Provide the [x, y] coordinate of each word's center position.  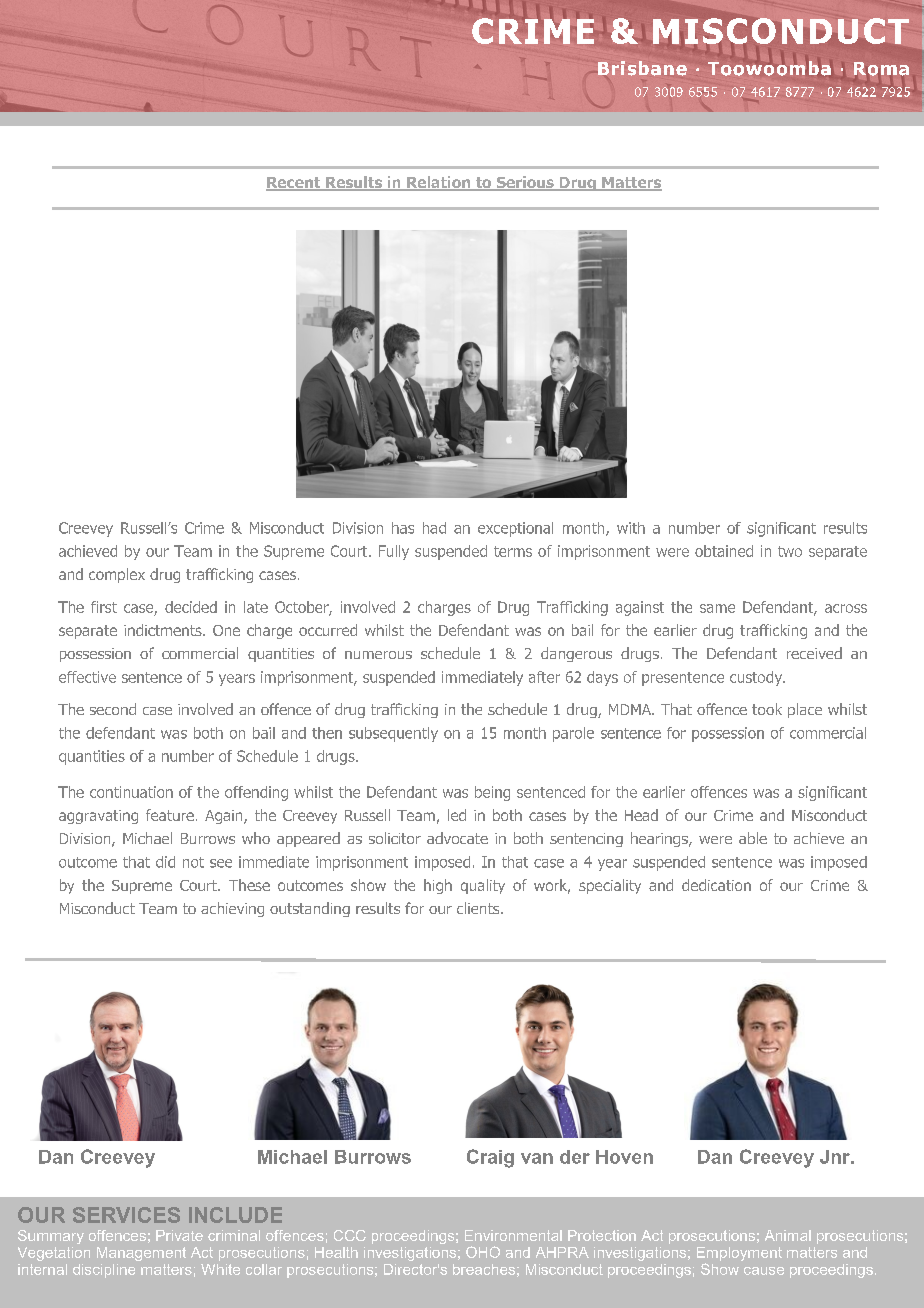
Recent [294, 184]
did [165, 862]
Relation [439, 183]
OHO [483, 1252]
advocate [457, 838]
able [753, 838]
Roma [881, 69]
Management [141, 1254]
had [434, 528]
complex [117, 575]
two [790, 551]
